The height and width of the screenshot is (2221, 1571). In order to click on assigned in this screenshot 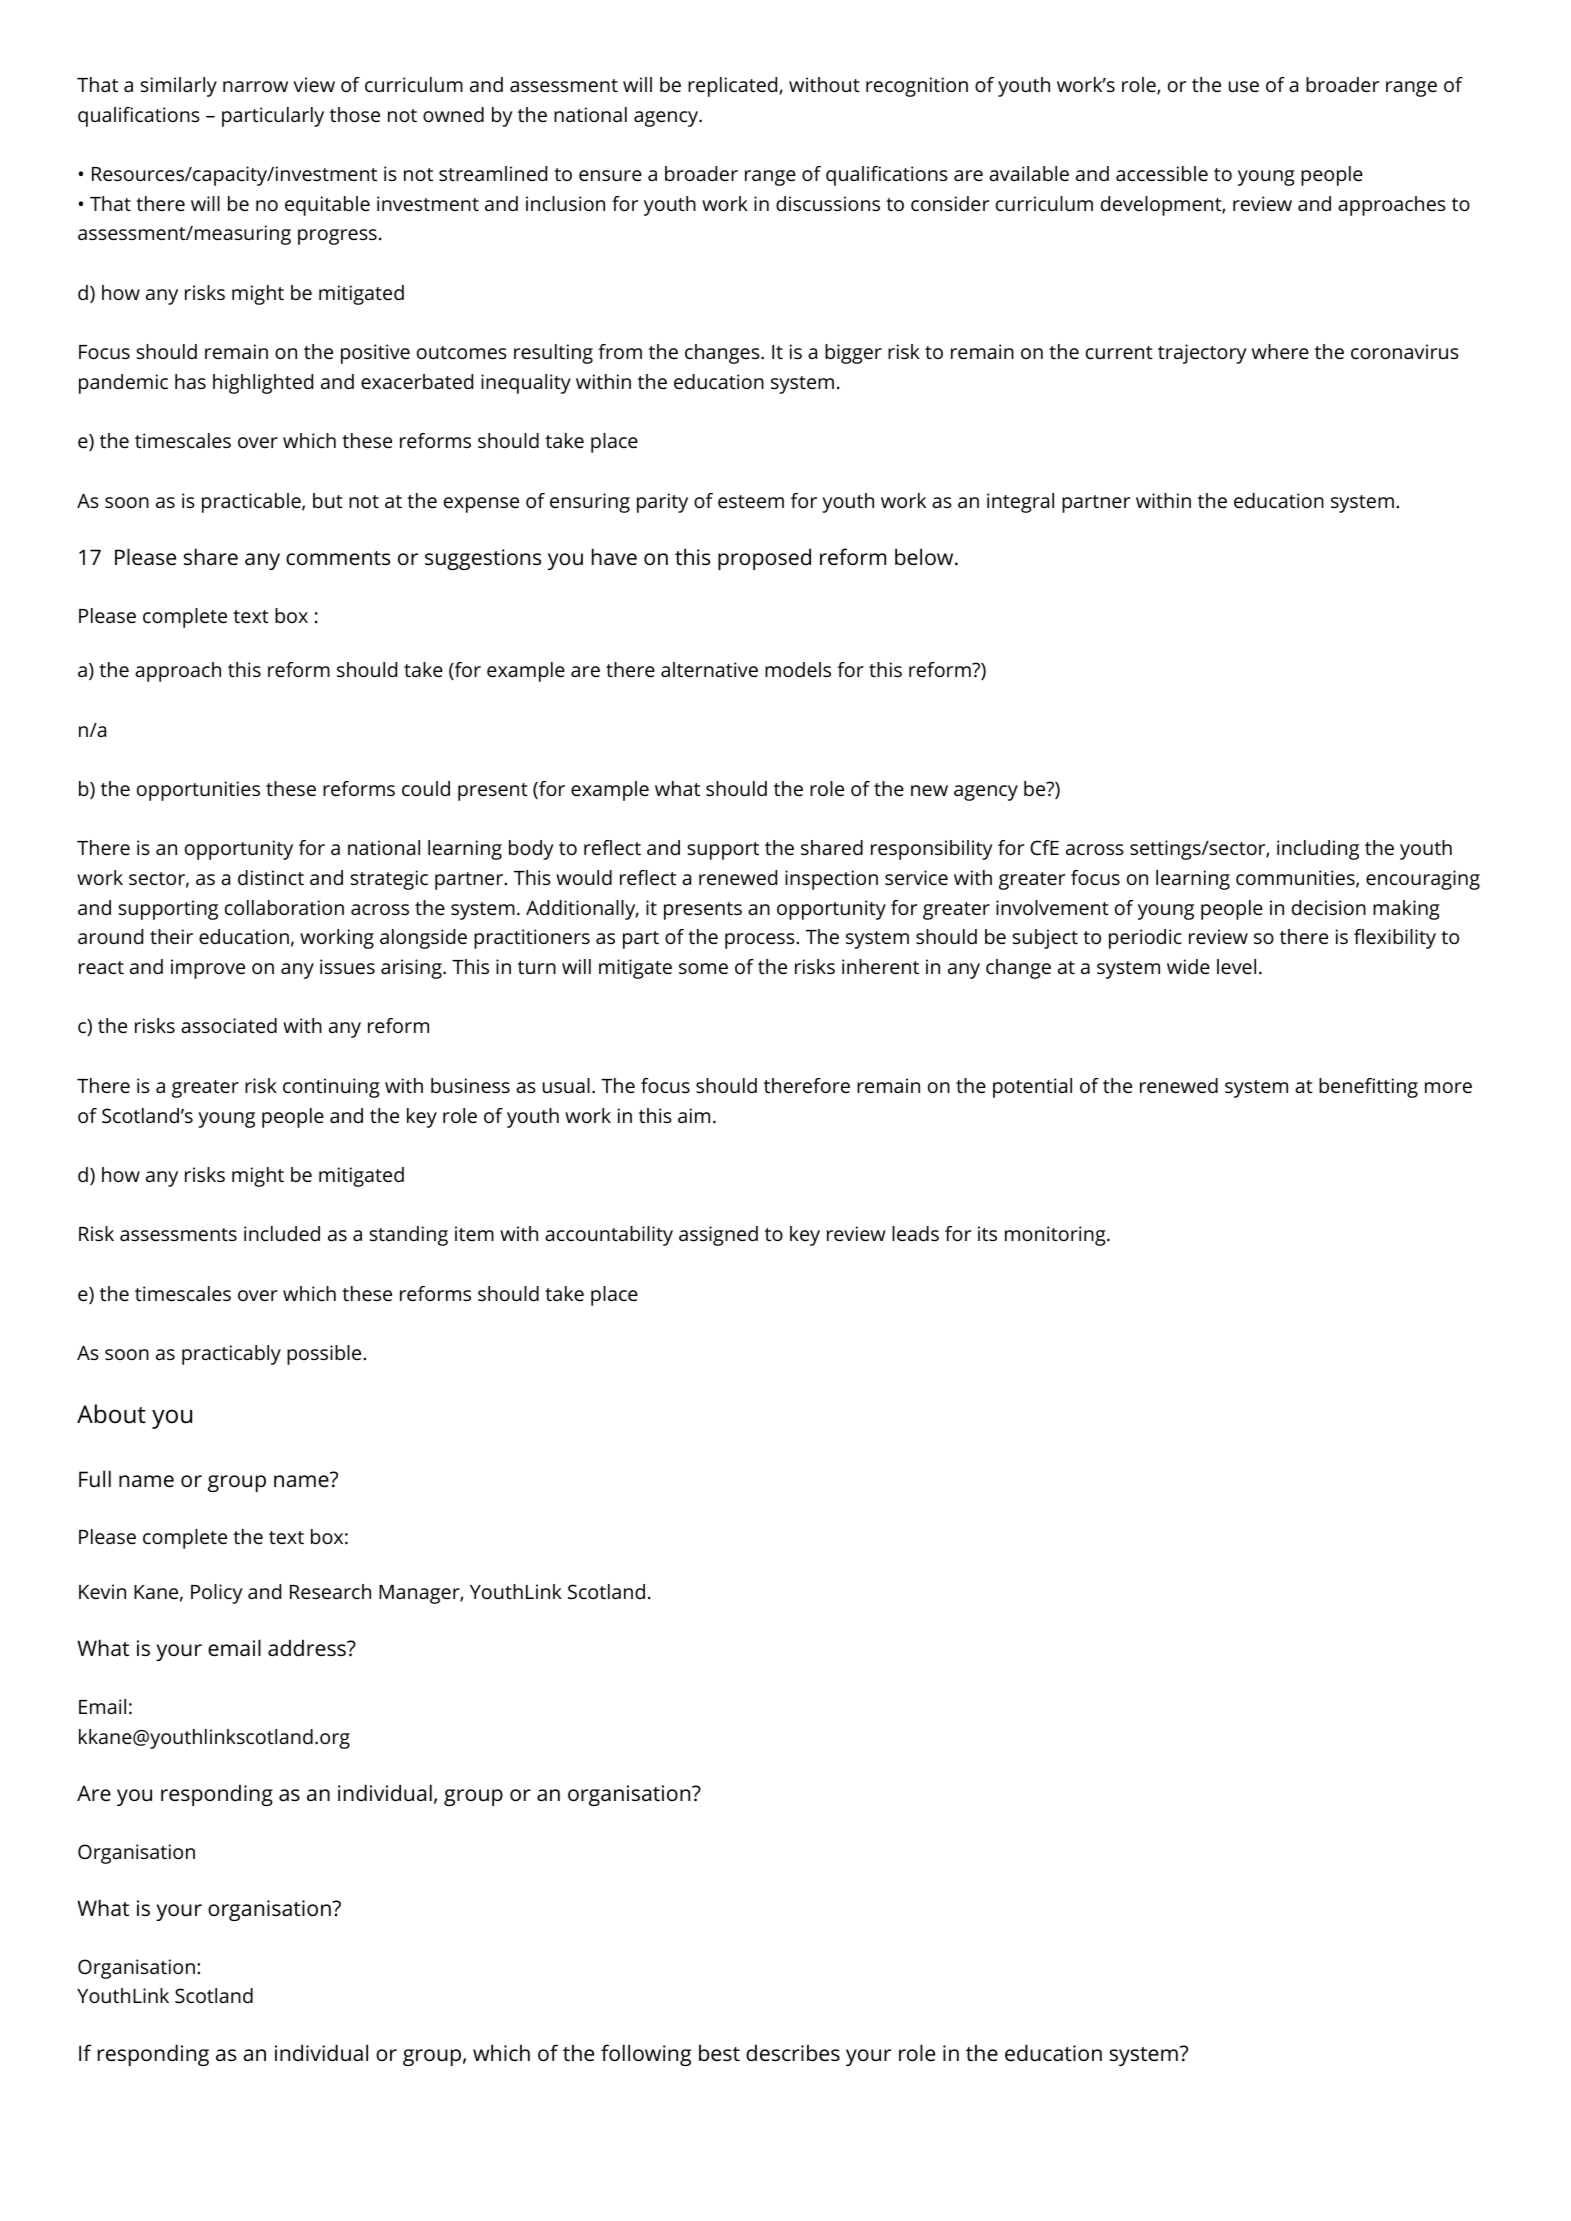, I will do `click(718, 1236)`.
